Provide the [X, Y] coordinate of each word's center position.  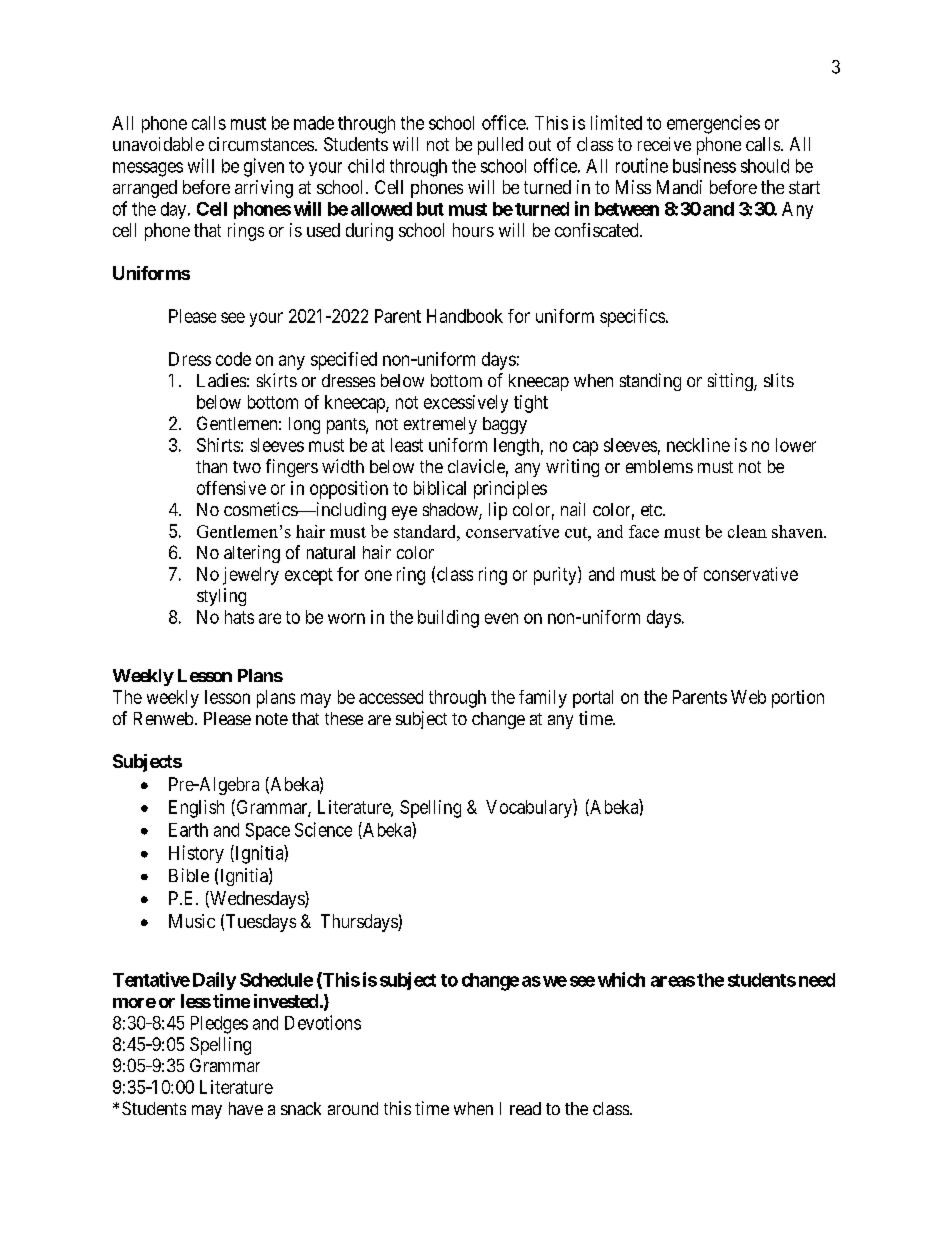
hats [239, 617]
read [525, 1108]
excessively [466, 404]
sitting [731, 382]
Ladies [221, 380]
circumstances [261, 144]
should [765, 166]
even [501, 618]
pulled [500, 146]
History [196, 854]
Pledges [219, 1025]
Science [323, 829]
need [817, 980]
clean [747, 531]
